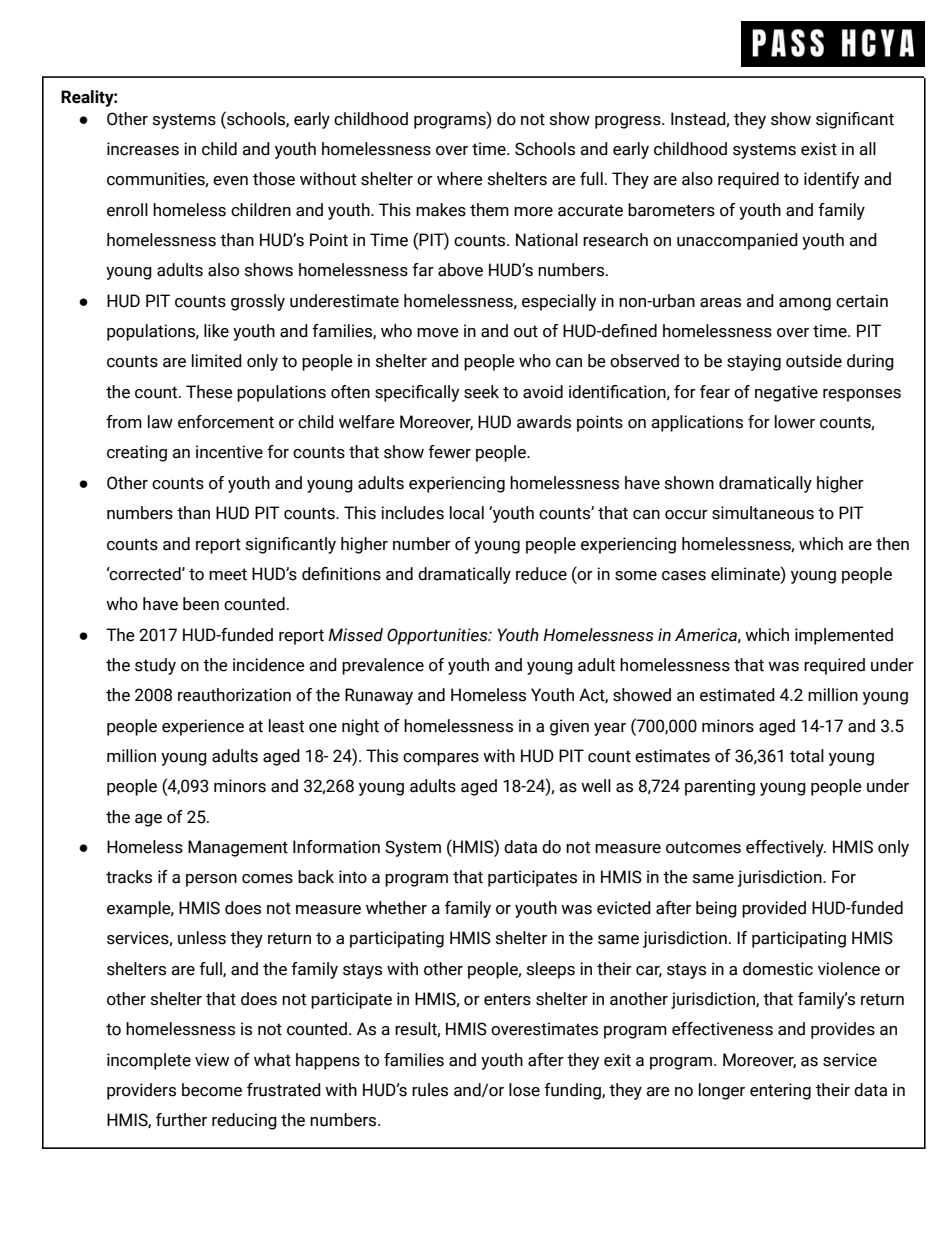  Describe the element at coordinates (228, 574) in the screenshot. I see `meet` at that location.
